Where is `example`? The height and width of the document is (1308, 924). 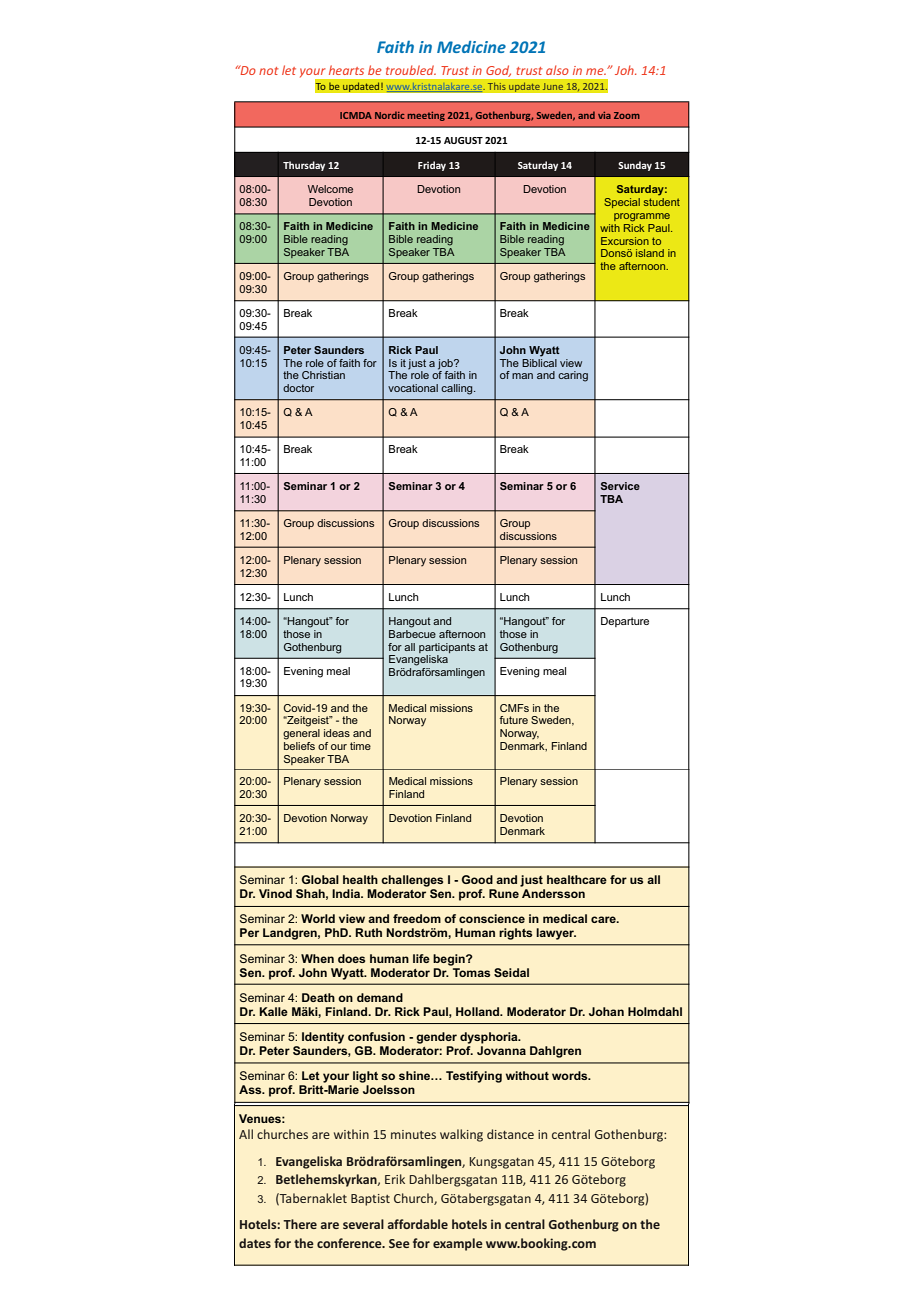 example is located at coordinates (458, 1244).
